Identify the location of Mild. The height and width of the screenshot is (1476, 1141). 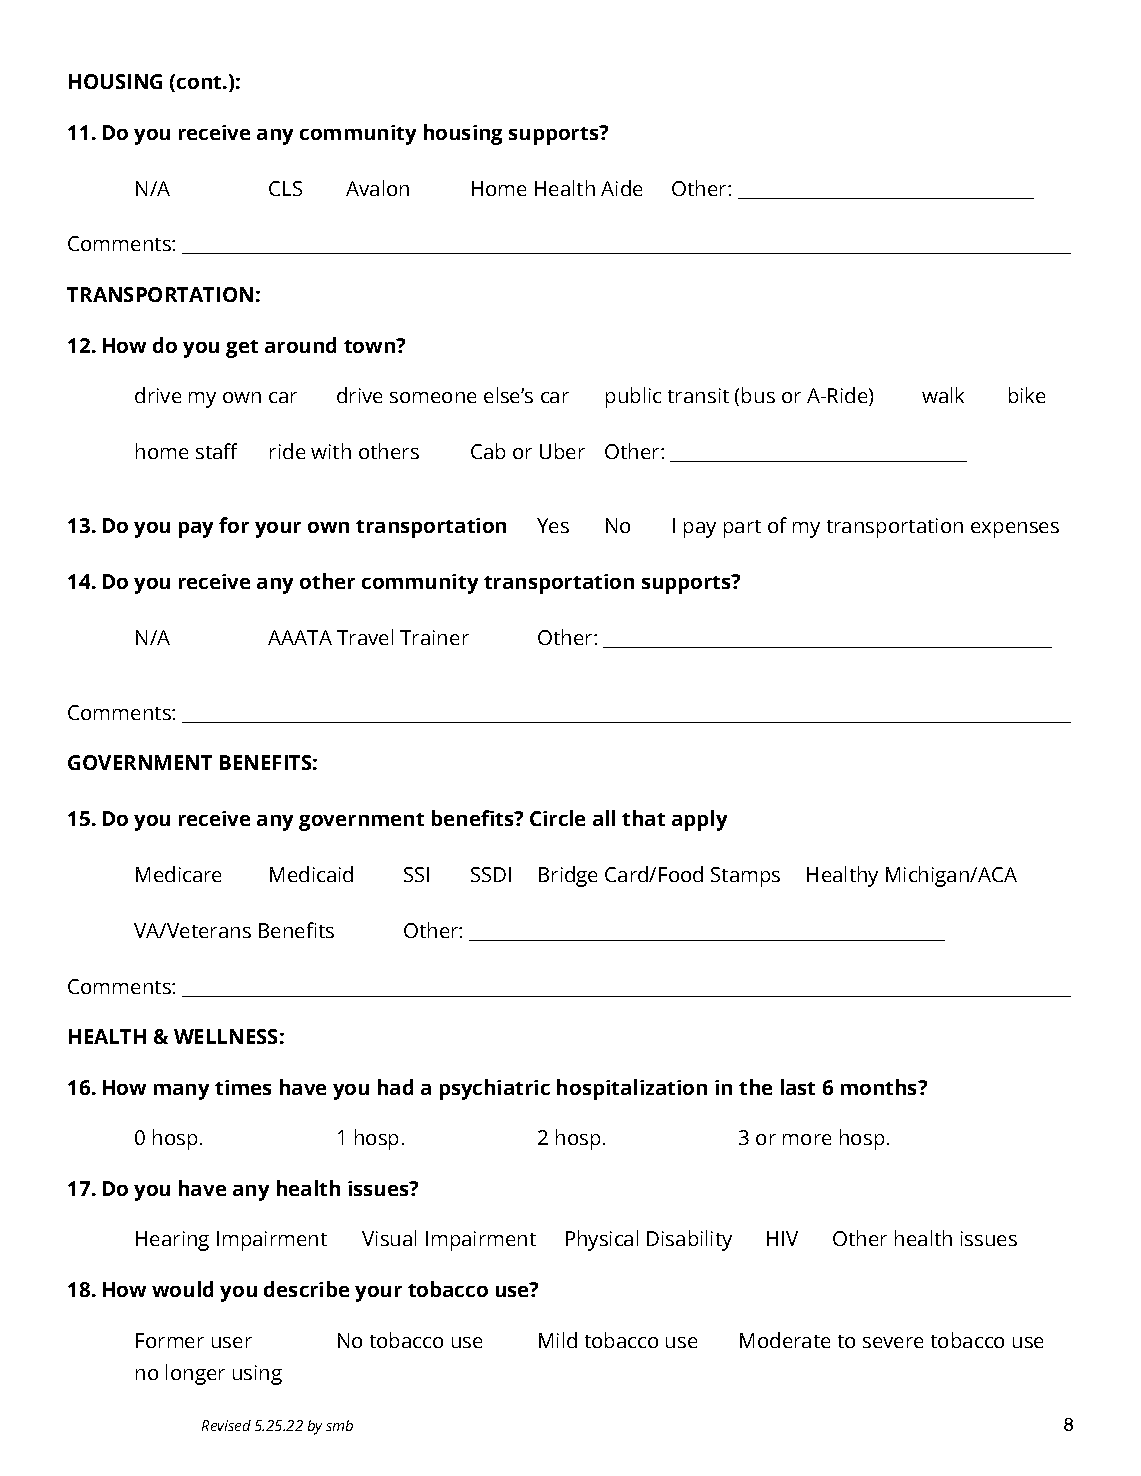
(558, 1340).
